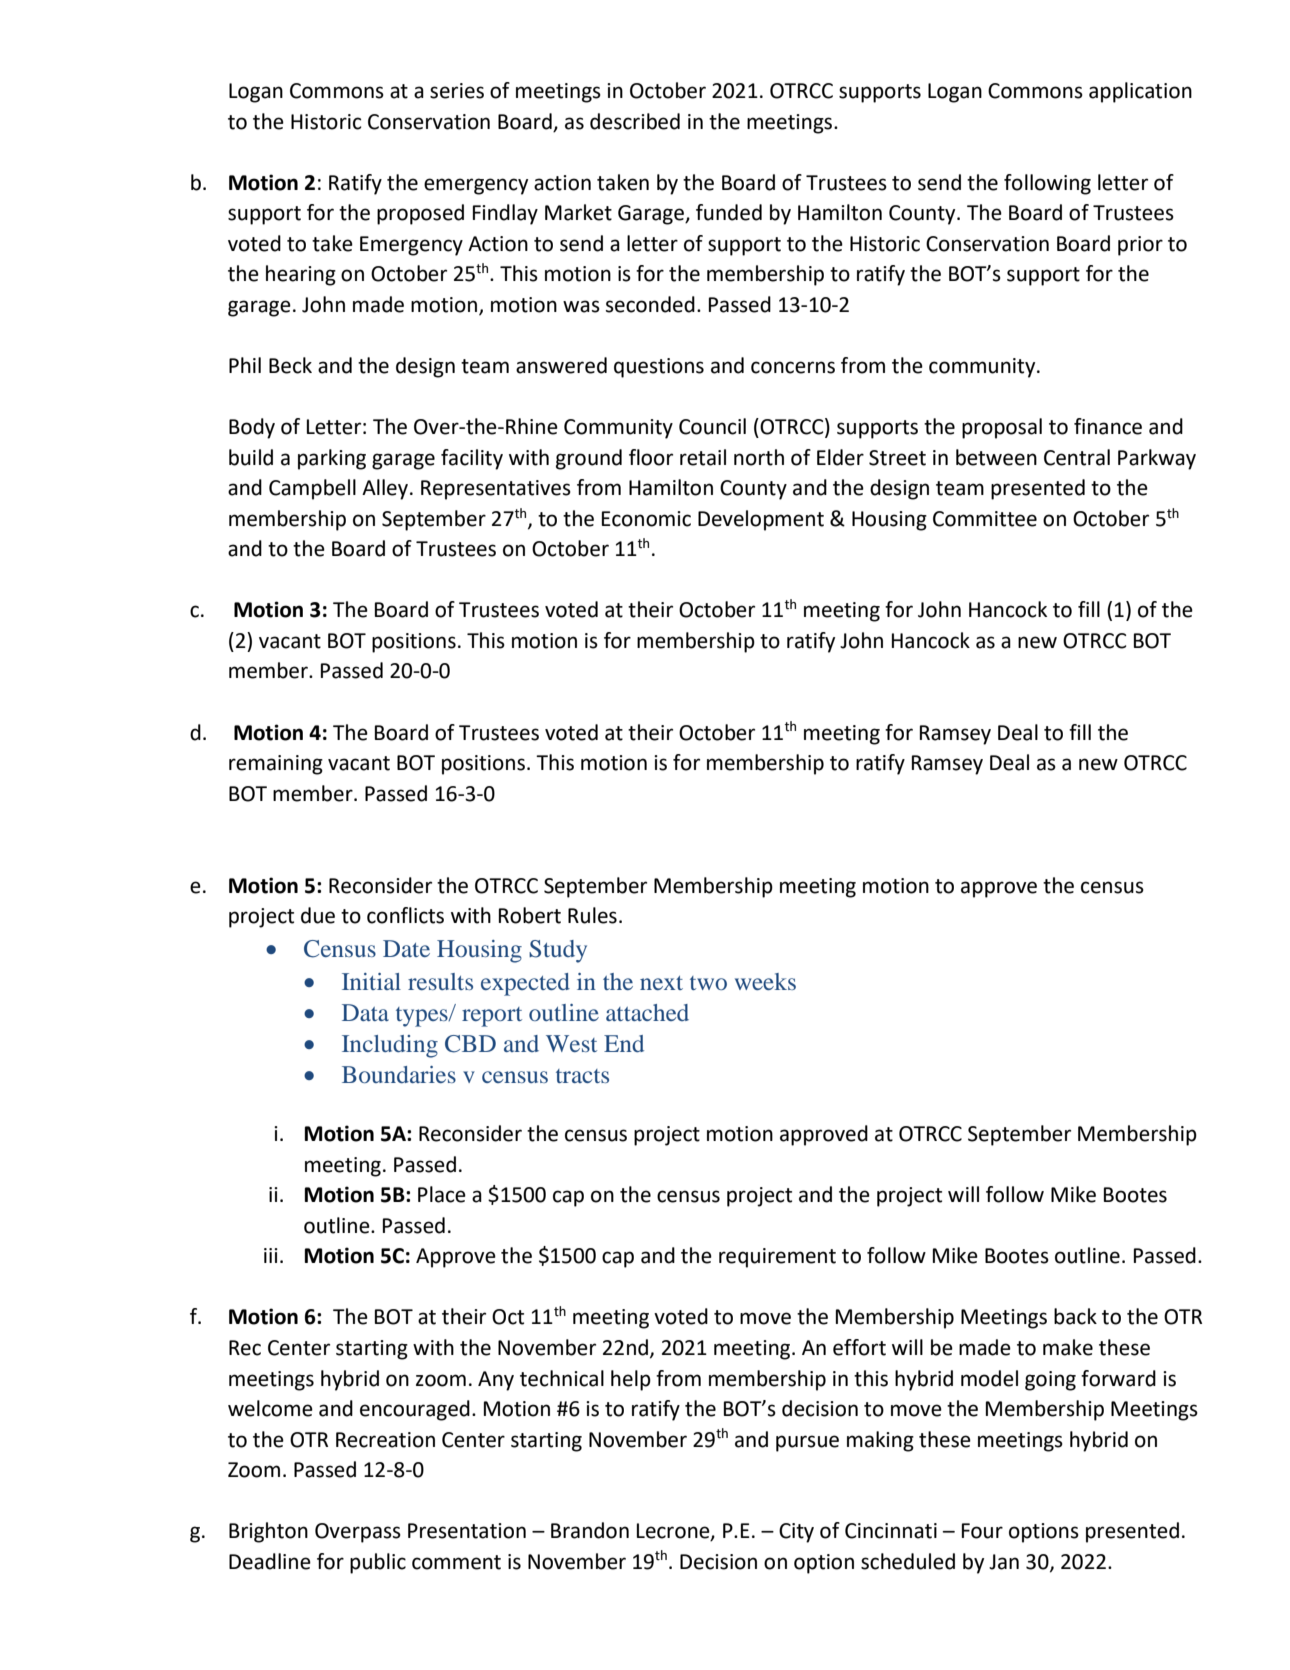 This image has height=1670, width=1290. Describe the element at coordinates (635, 121) in the image. I see `described` at that location.
